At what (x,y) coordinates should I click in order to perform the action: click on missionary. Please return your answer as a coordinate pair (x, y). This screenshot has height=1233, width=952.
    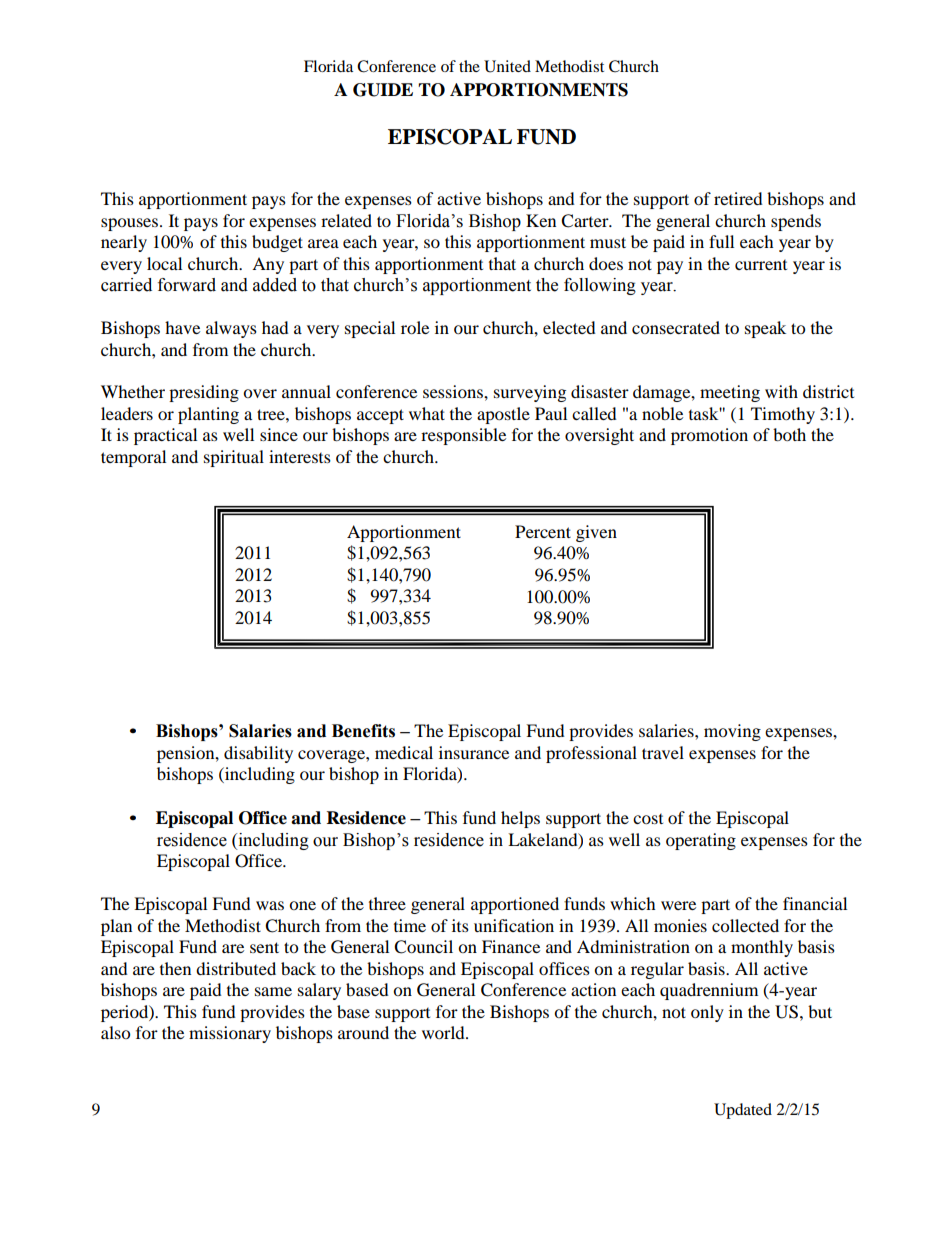
    Looking at the image, I should click on (230, 1034).
